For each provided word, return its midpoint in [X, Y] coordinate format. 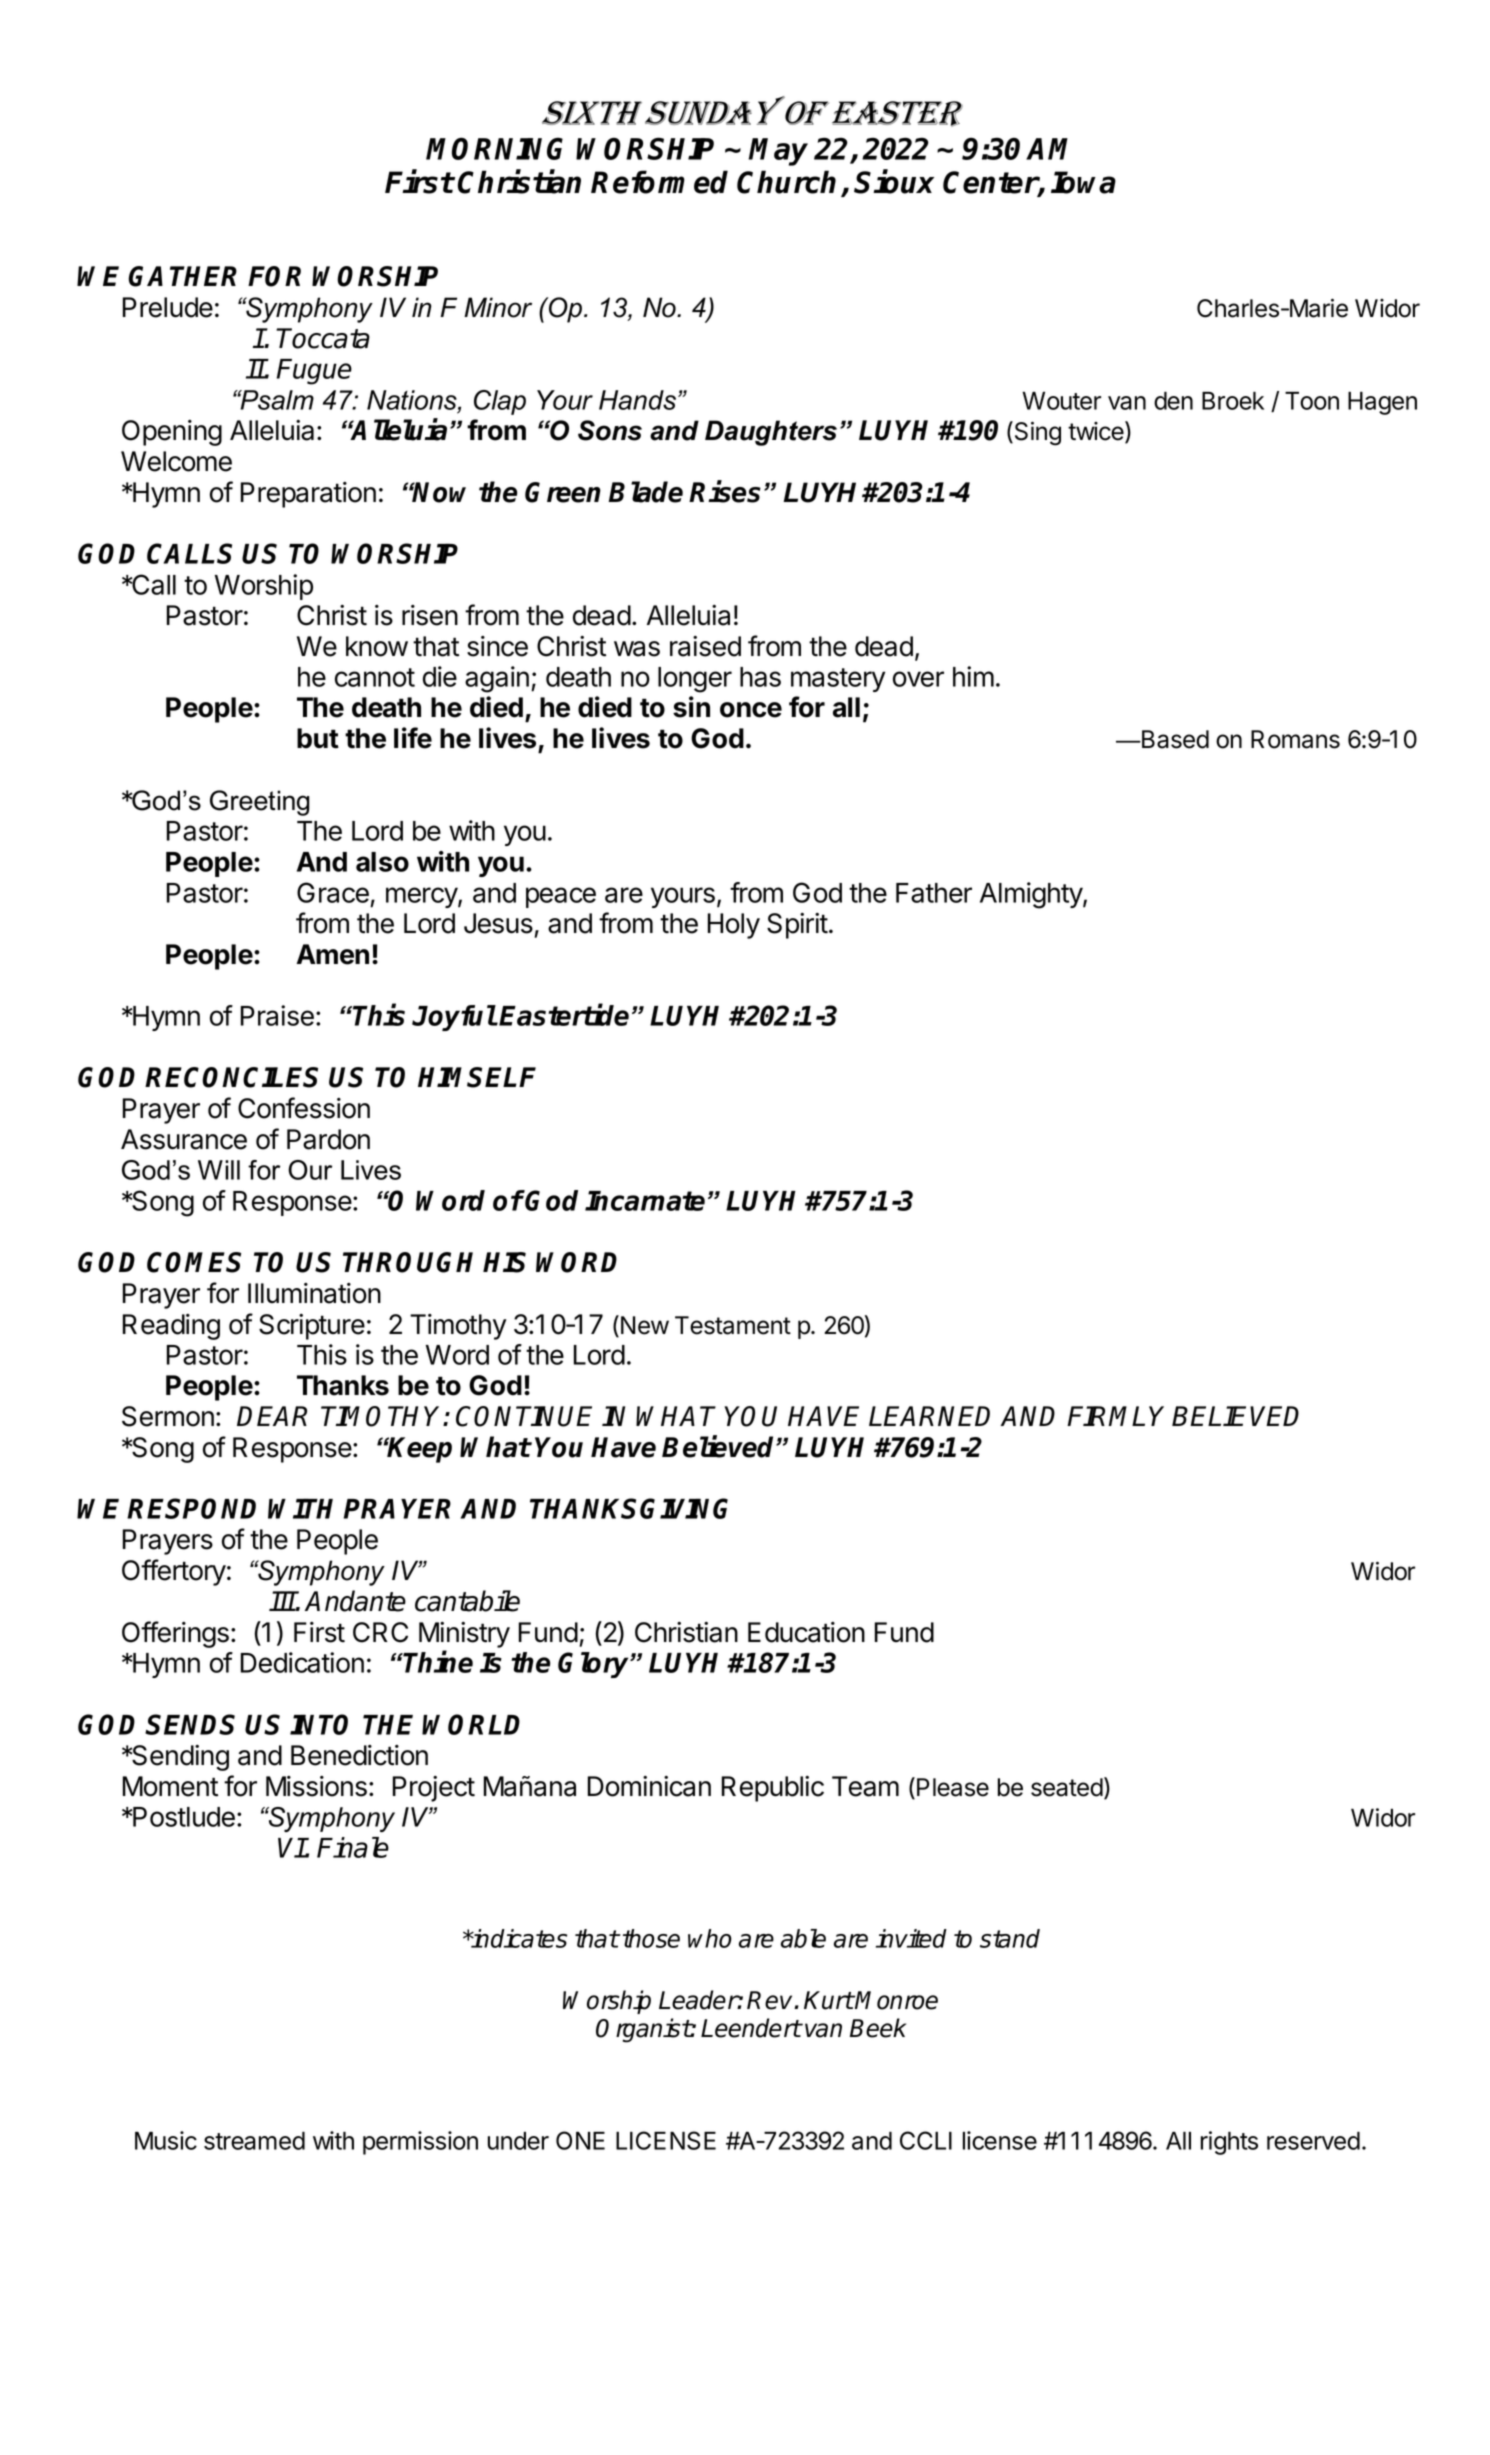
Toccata [323, 338]
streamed [254, 2140]
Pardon [328, 1139]
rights [1229, 2143]
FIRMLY [1115, 1416]
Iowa [1083, 182]
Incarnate [645, 1201]
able [803, 1938]
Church [786, 182]
